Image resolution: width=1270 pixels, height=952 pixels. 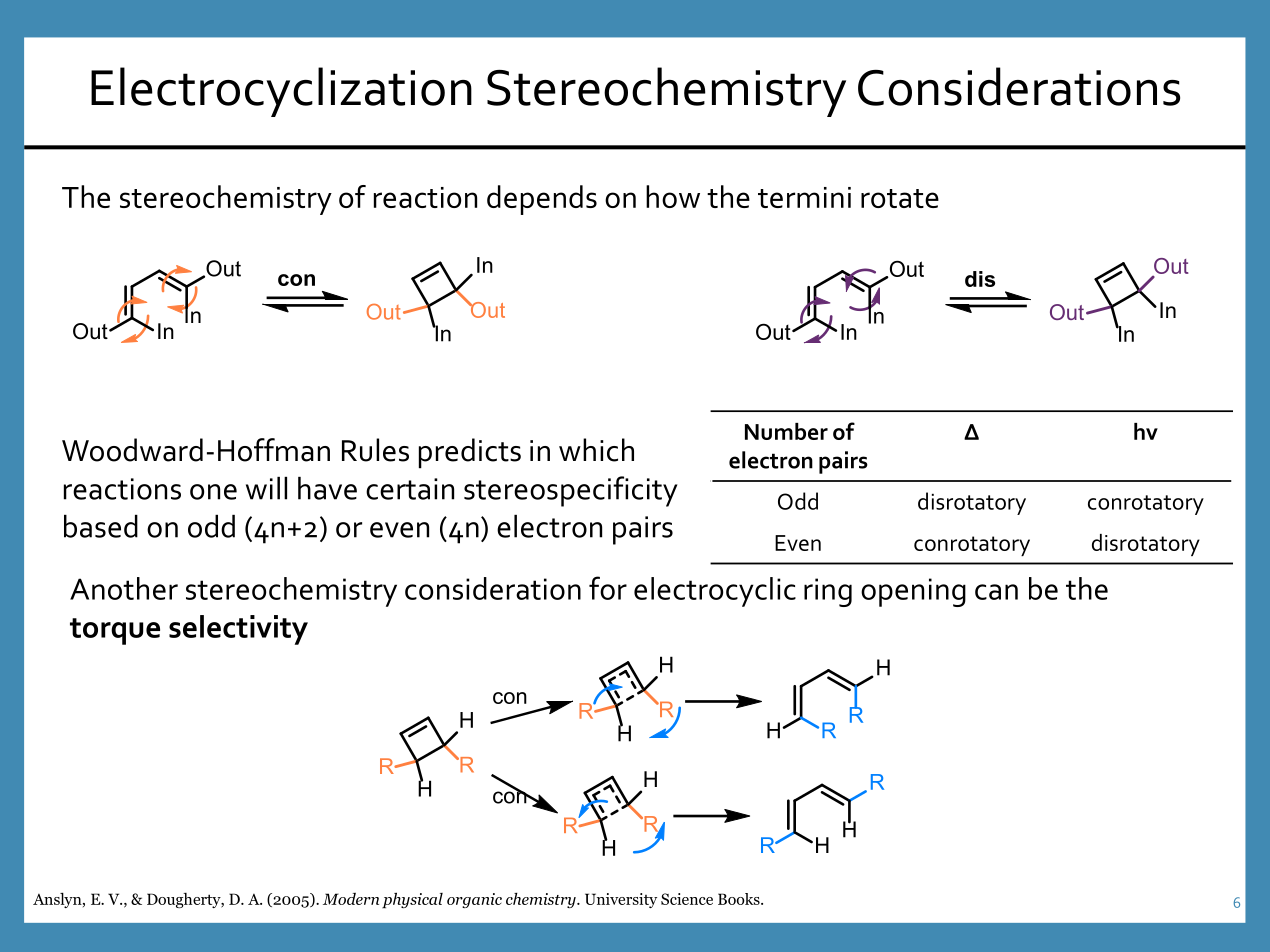 What do you see at coordinates (673, 196) in the image?
I see `how` at bounding box center [673, 196].
